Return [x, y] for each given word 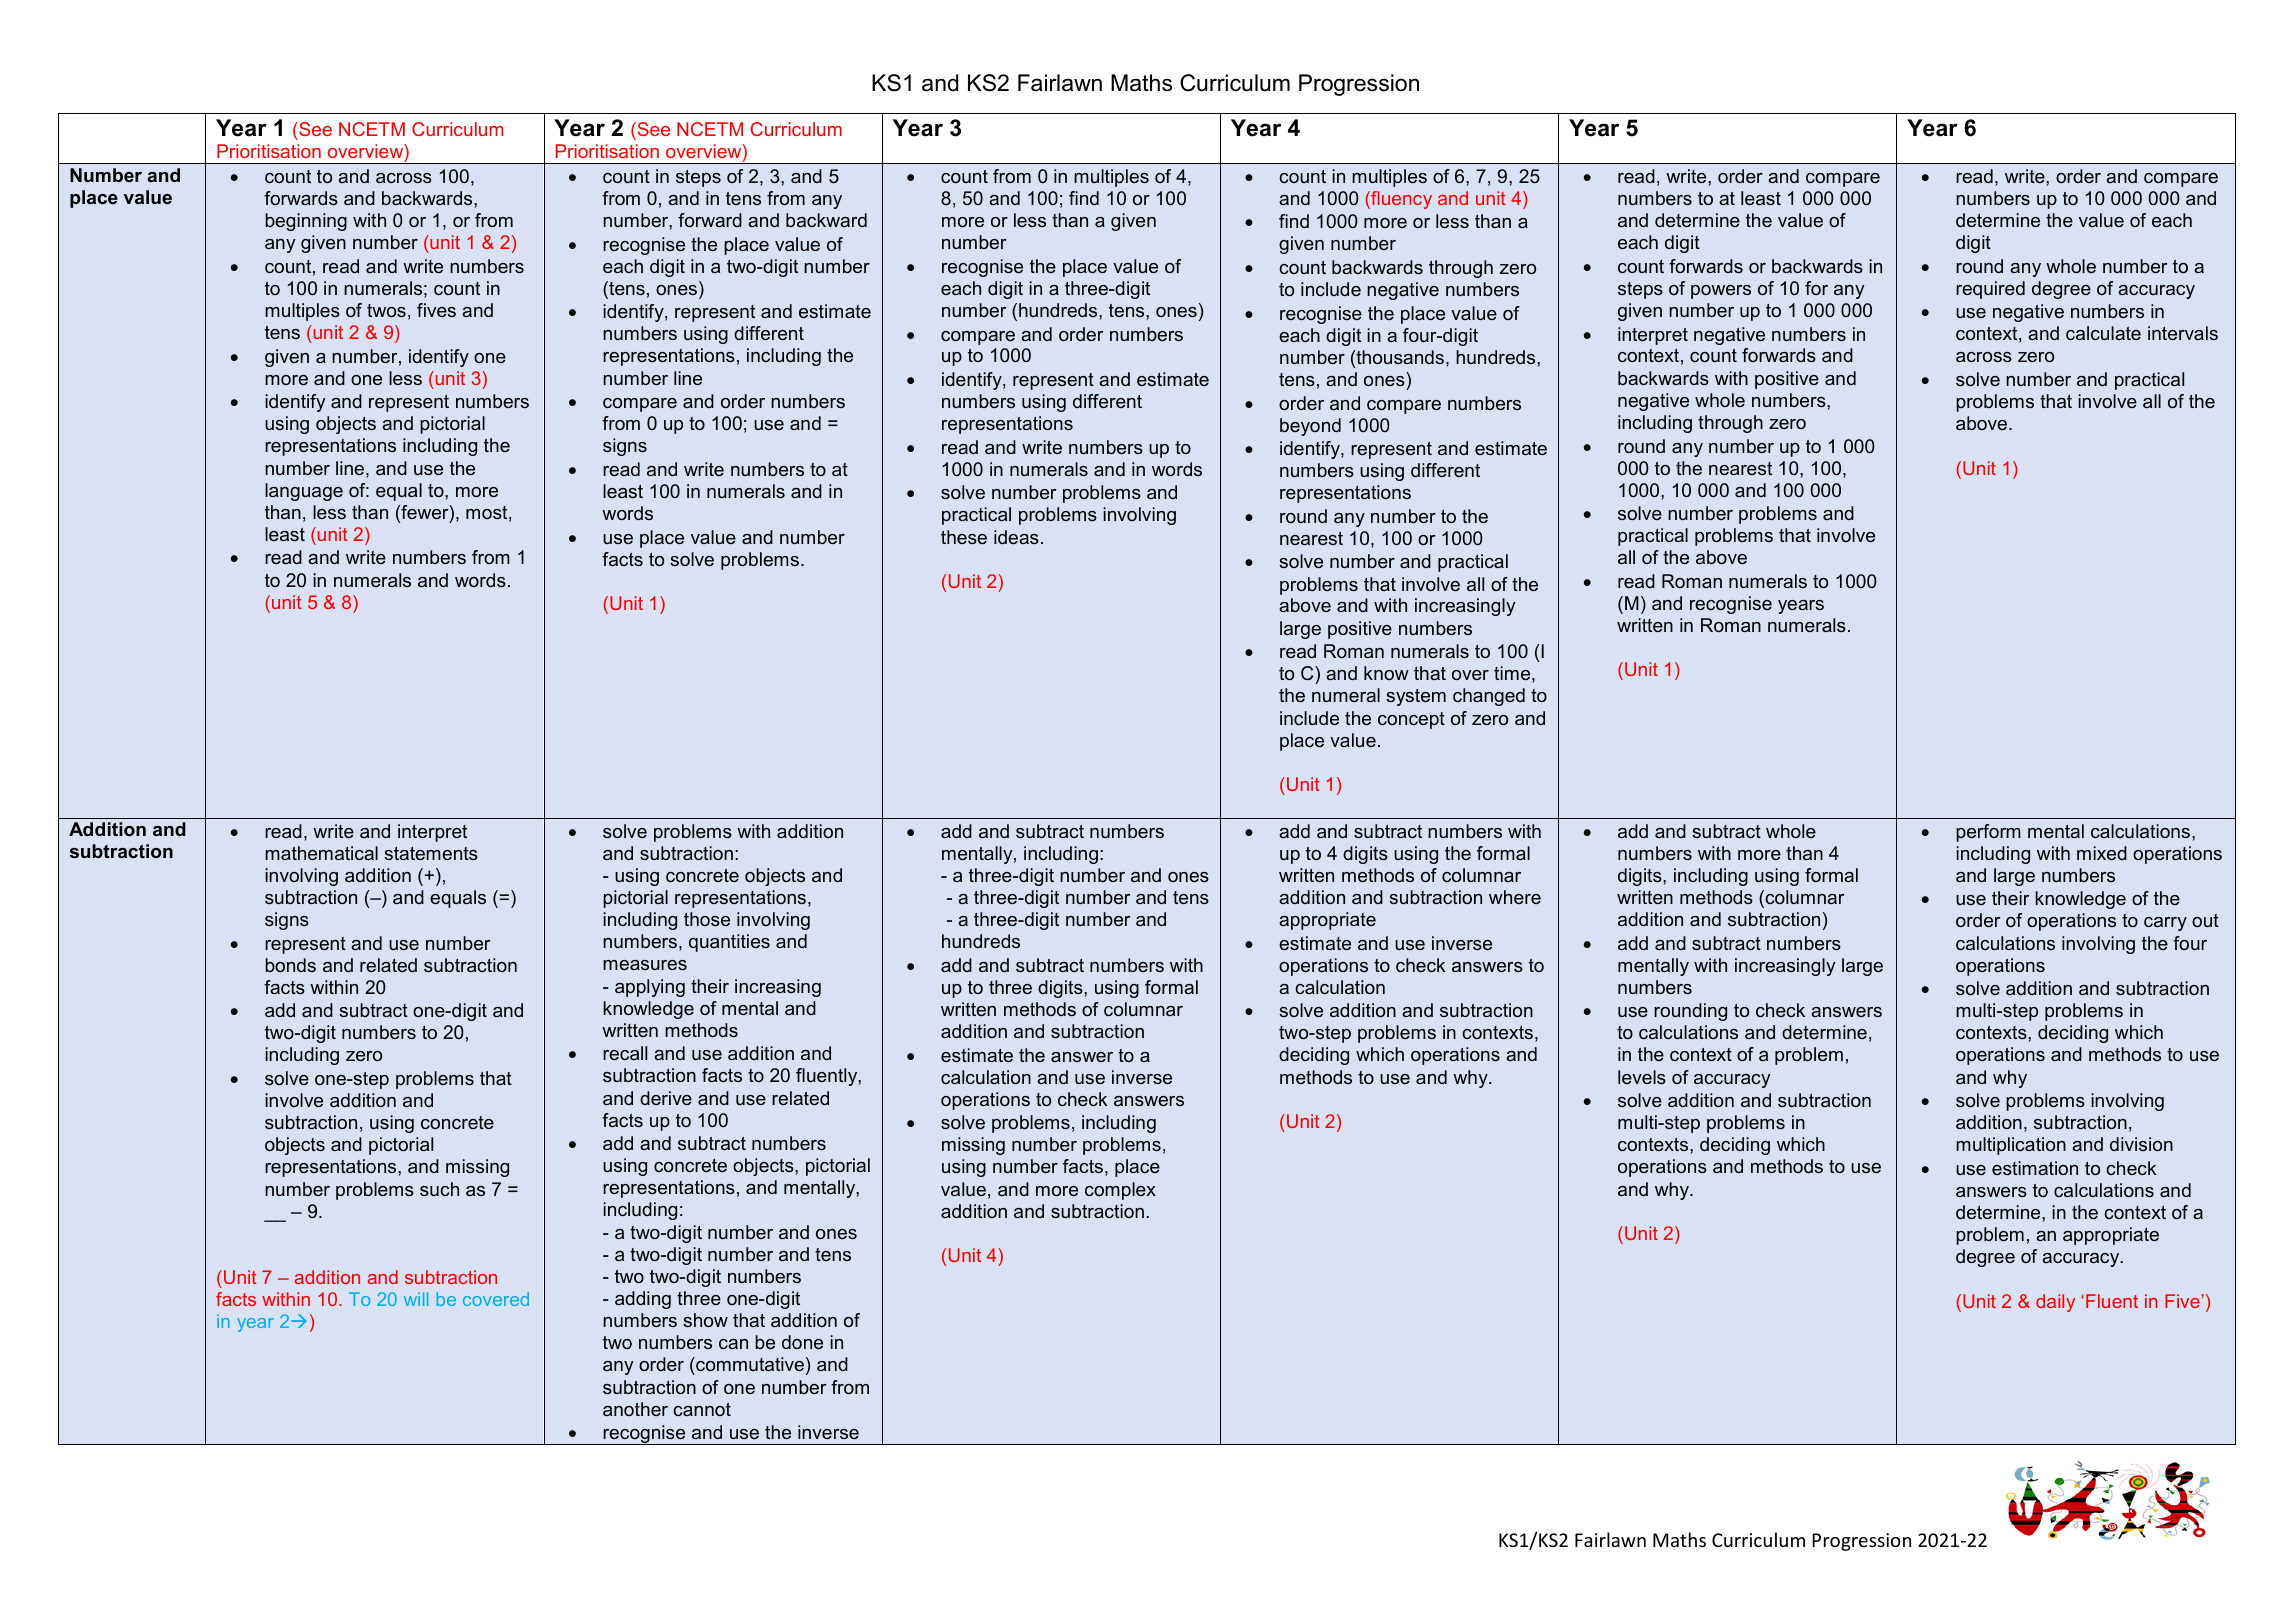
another [635, 1409]
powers [1721, 292]
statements [431, 853]
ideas [1016, 537]
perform [1988, 833]
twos [386, 310]
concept [1411, 720]
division [2141, 1144]
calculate [2103, 333]
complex [1120, 1191]
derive [666, 1098]
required [1990, 290]
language [304, 492]
